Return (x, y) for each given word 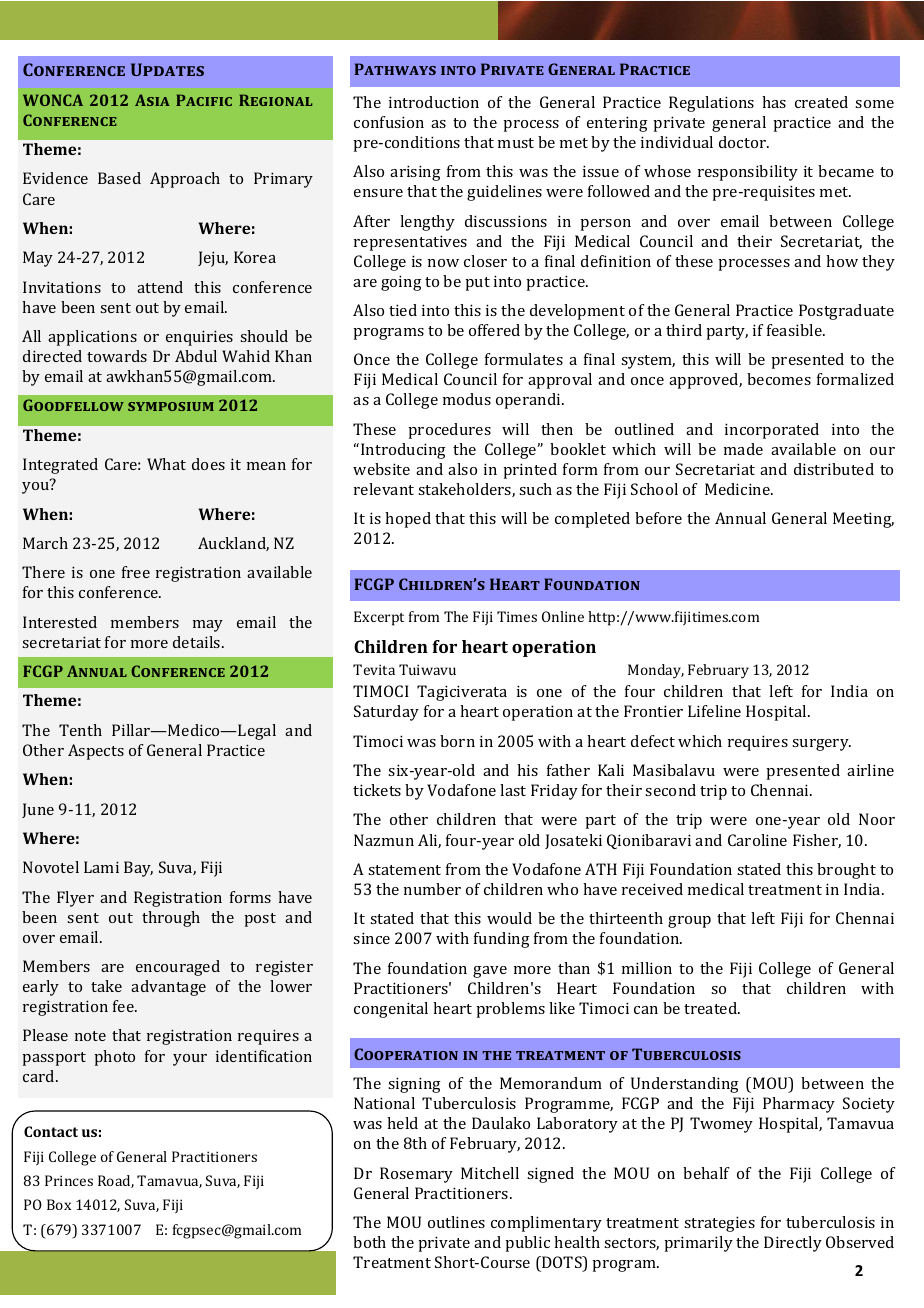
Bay (138, 869)
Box (59, 1204)
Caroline (757, 840)
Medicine (739, 489)
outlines (456, 1222)
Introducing (403, 451)
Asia (152, 100)
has (774, 102)
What (166, 464)
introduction (434, 102)
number (432, 889)
